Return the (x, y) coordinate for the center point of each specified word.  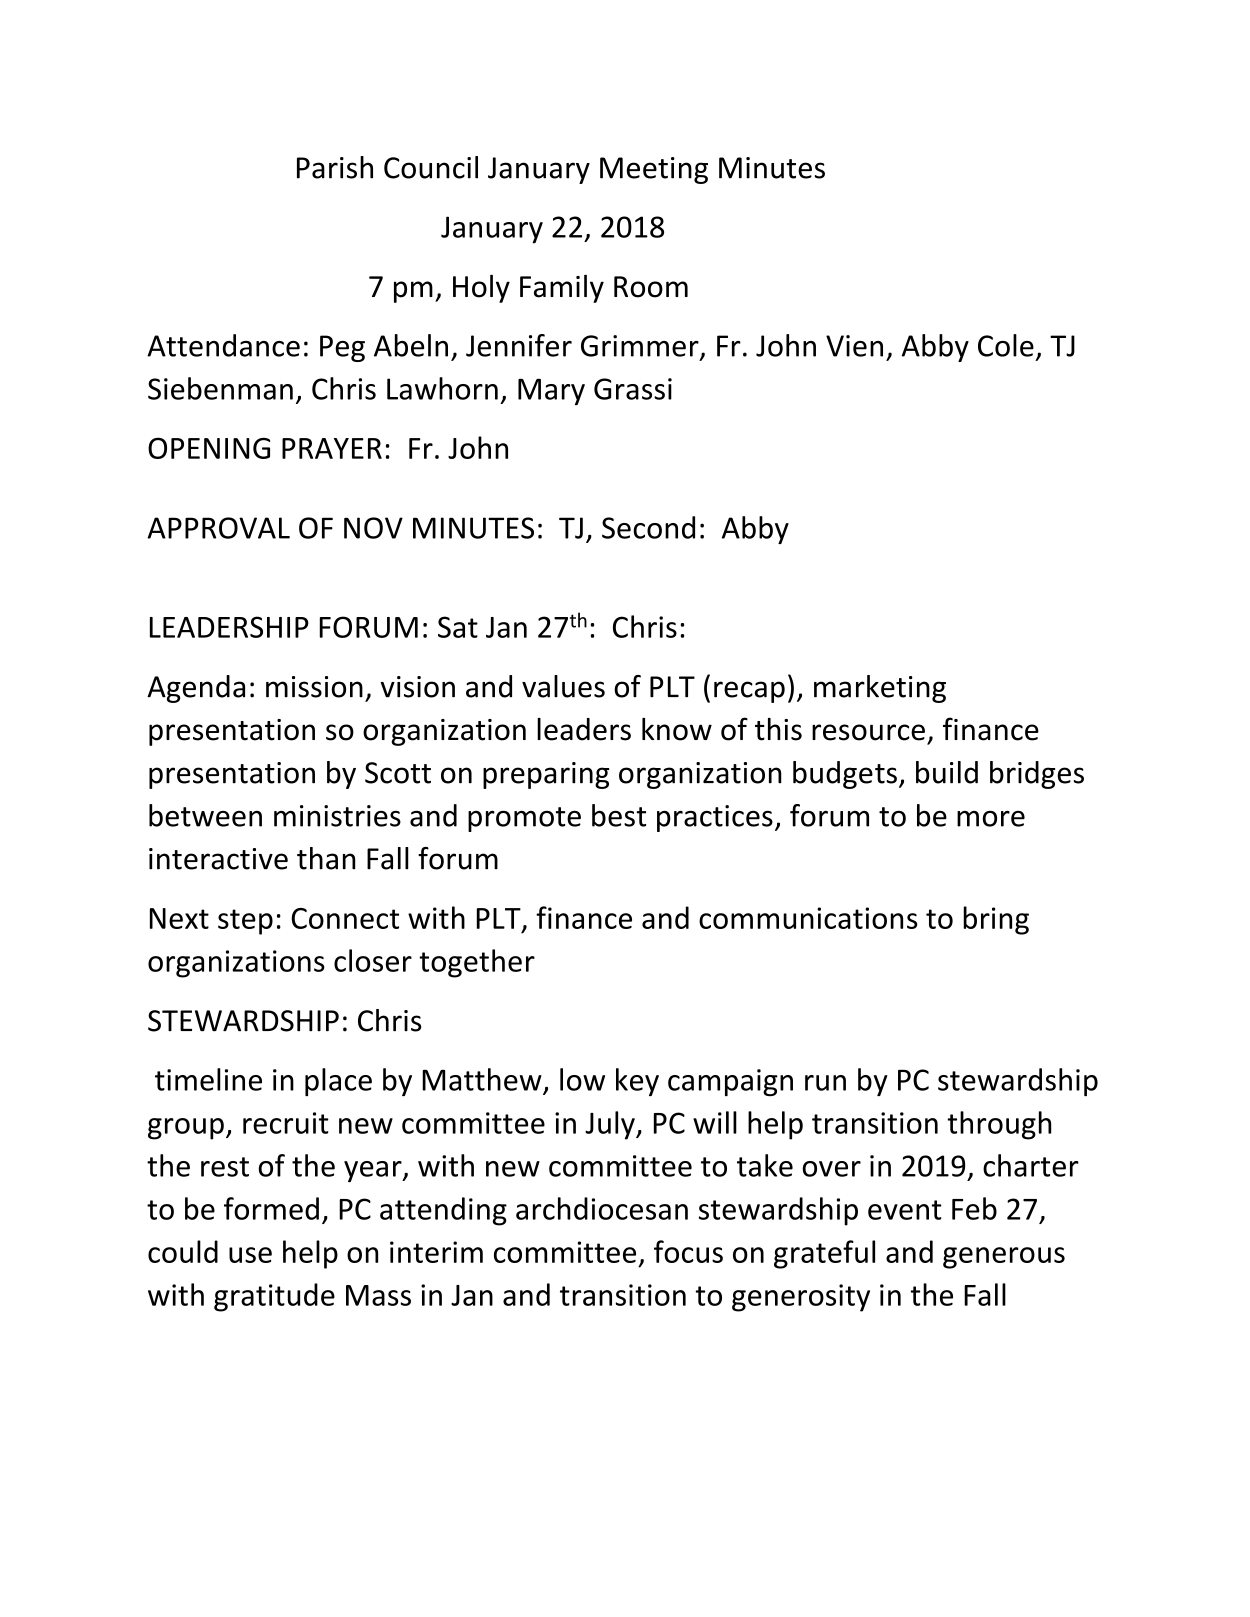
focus (688, 1251)
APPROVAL (218, 528)
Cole (1006, 345)
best (619, 815)
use (250, 1255)
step (245, 922)
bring (996, 920)
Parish (335, 167)
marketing (880, 689)
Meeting (654, 170)
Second (648, 527)
